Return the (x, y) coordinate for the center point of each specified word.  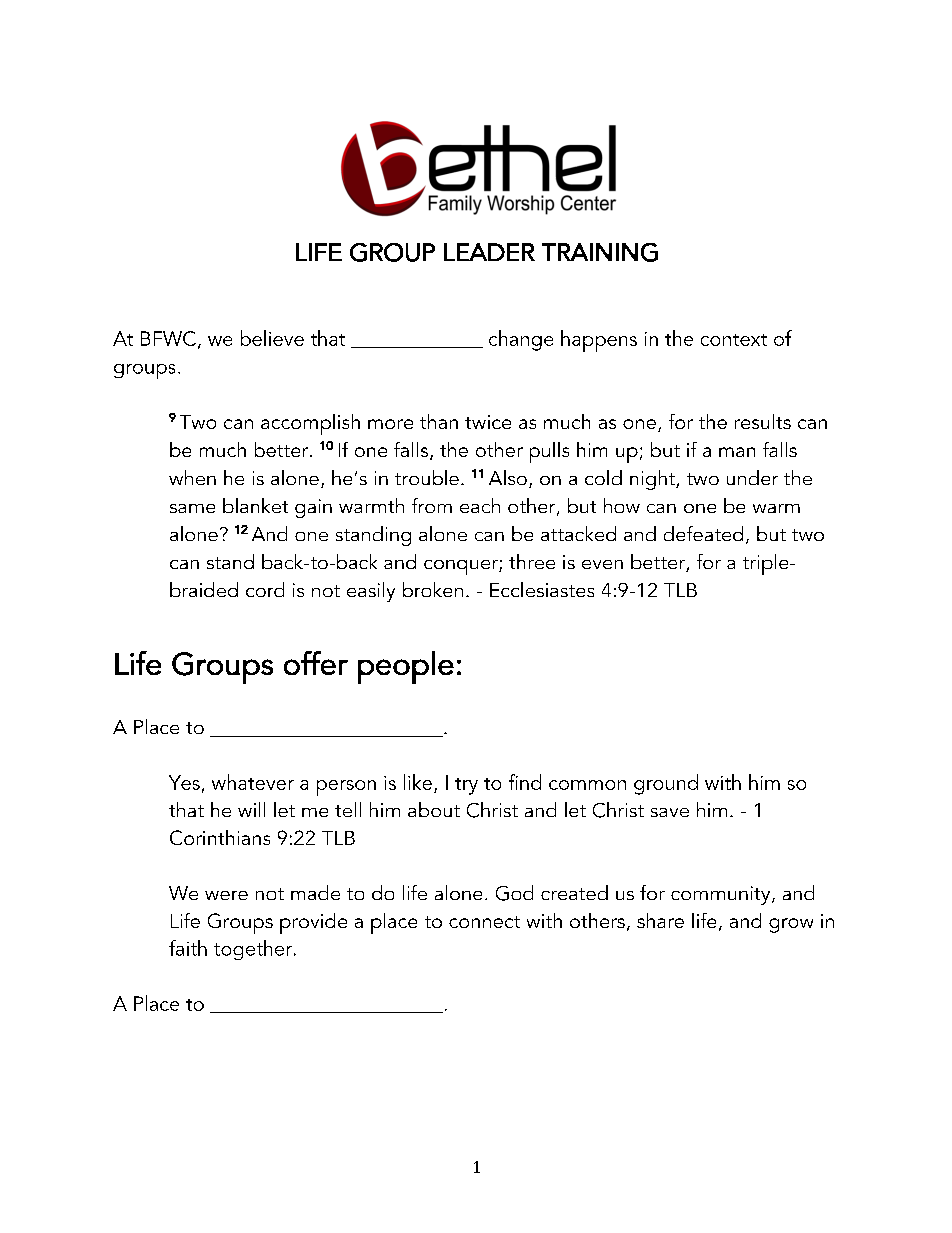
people (406, 667)
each (480, 505)
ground (666, 784)
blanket (255, 505)
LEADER (489, 252)
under (752, 477)
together (254, 950)
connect (484, 922)
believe (272, 338)
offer (316, 663)
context (734, 340)
